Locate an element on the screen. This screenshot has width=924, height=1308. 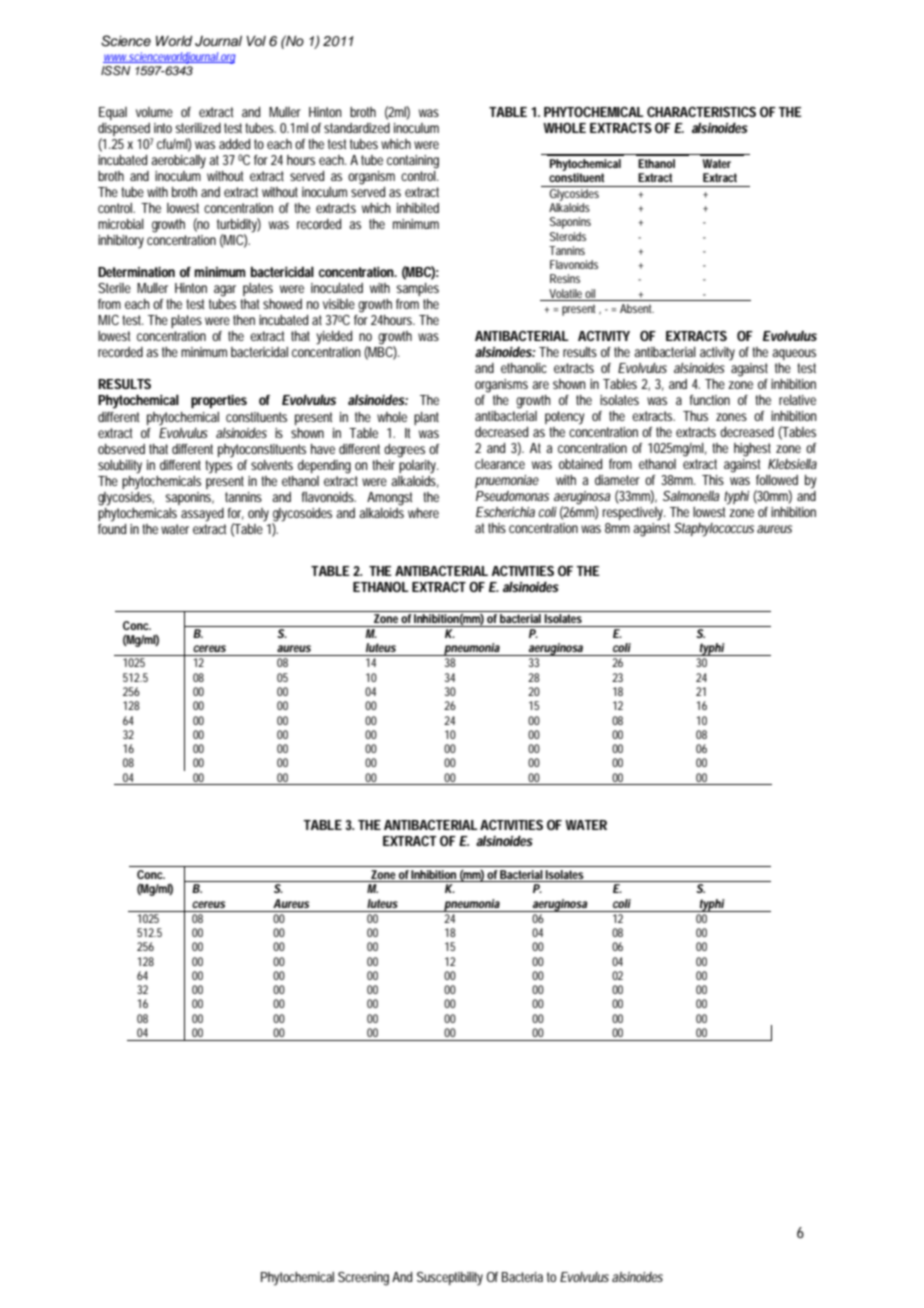
sterilized is located at coordinates (198, 128).
